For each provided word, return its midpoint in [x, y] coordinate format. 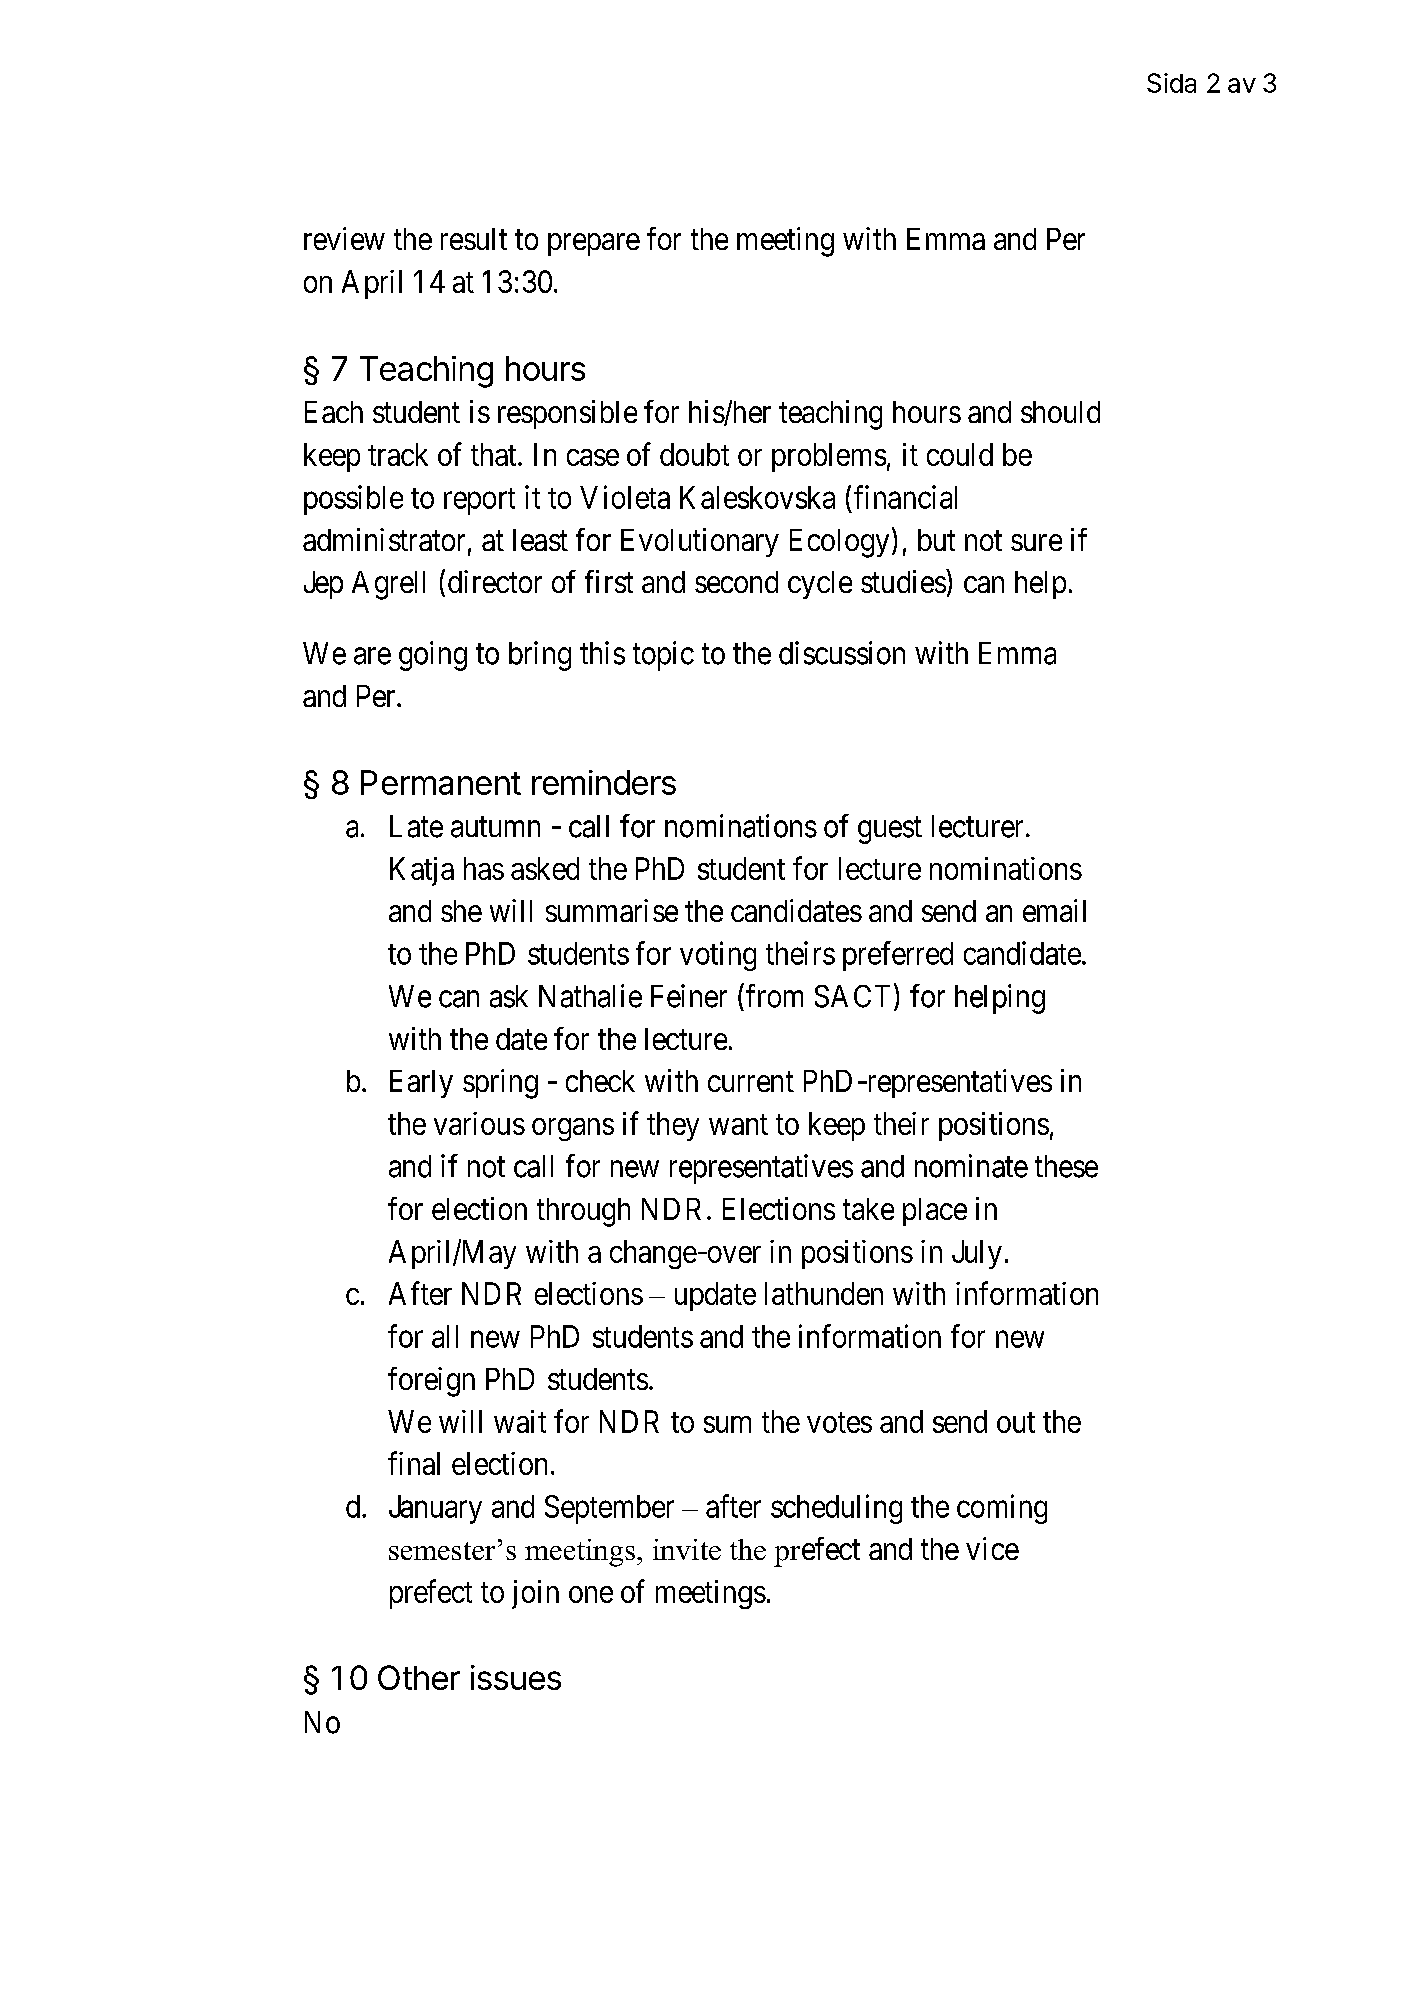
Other [419, 1677]
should [1060, 412]
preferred [898, 956]
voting [718, 956]
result [474, 239]
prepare [594, 244]
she [461, 911]
